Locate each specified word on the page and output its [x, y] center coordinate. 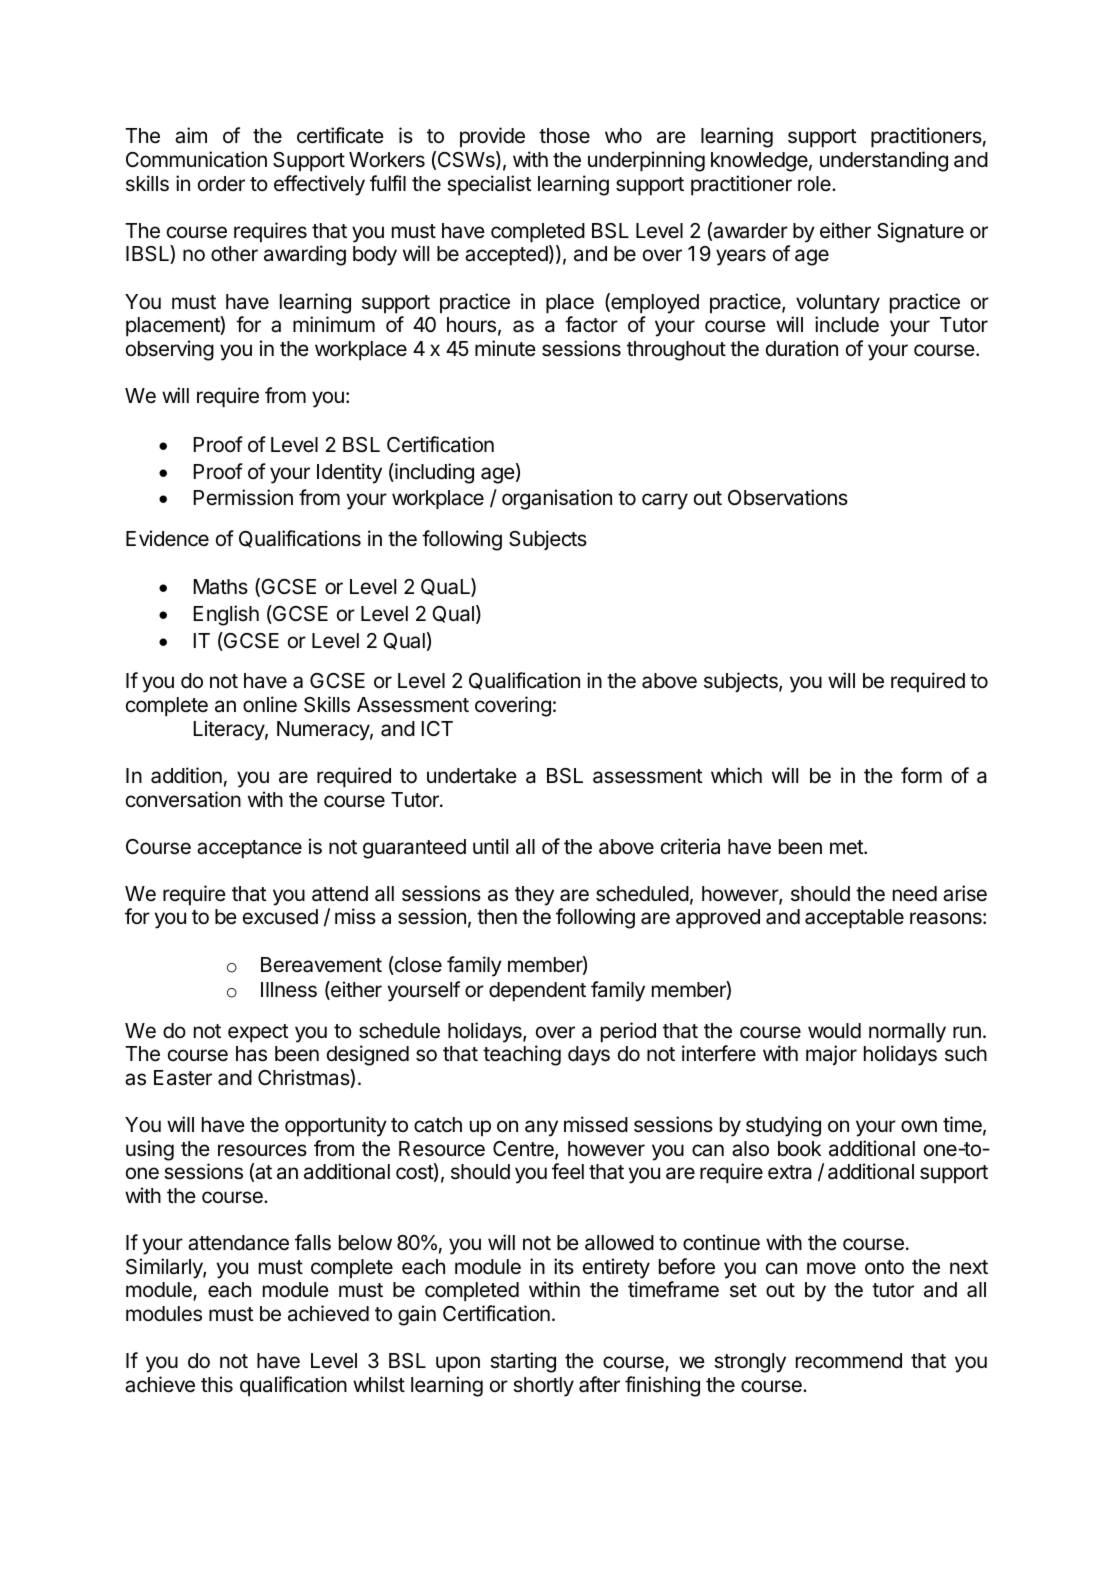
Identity [349, 473]
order [221, 183]
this [217, 1384]
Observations [788, 497]
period [628, 1032]
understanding [884, 161]
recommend [849, 1361]
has [251, 1054]
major [831, 1055]
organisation [557, 499]
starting [523, 1362]
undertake [472, 776]
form [921, 775]
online [270, 704]
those [564, 136]
